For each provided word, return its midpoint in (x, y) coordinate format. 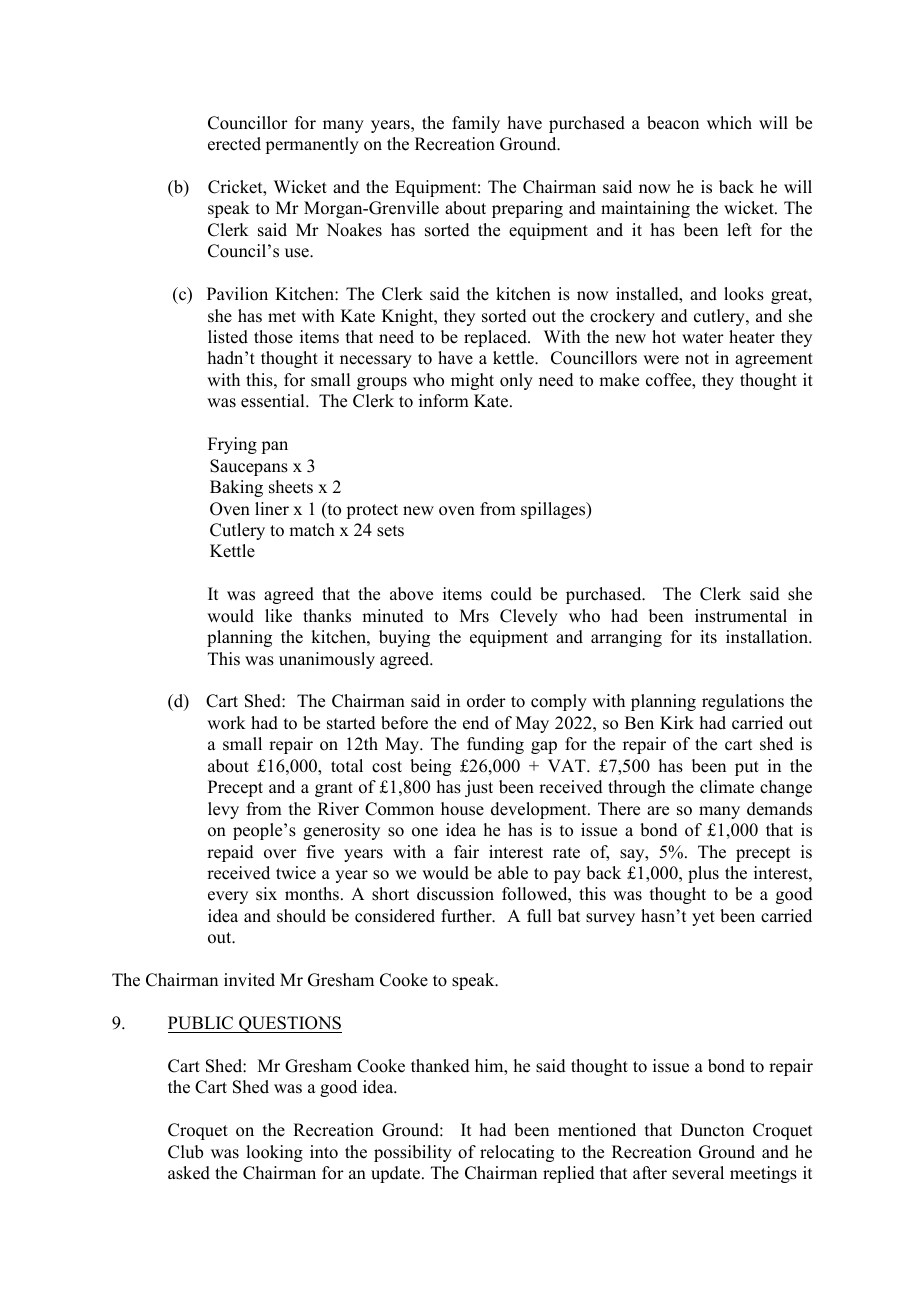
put (747, 768)
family (476, 124)
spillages (554, 510)
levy (223, 810)
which (729, 123)
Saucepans (249, 467)
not (697, 359)
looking (274, 1153)
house (462, 809)
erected (234, 144)
